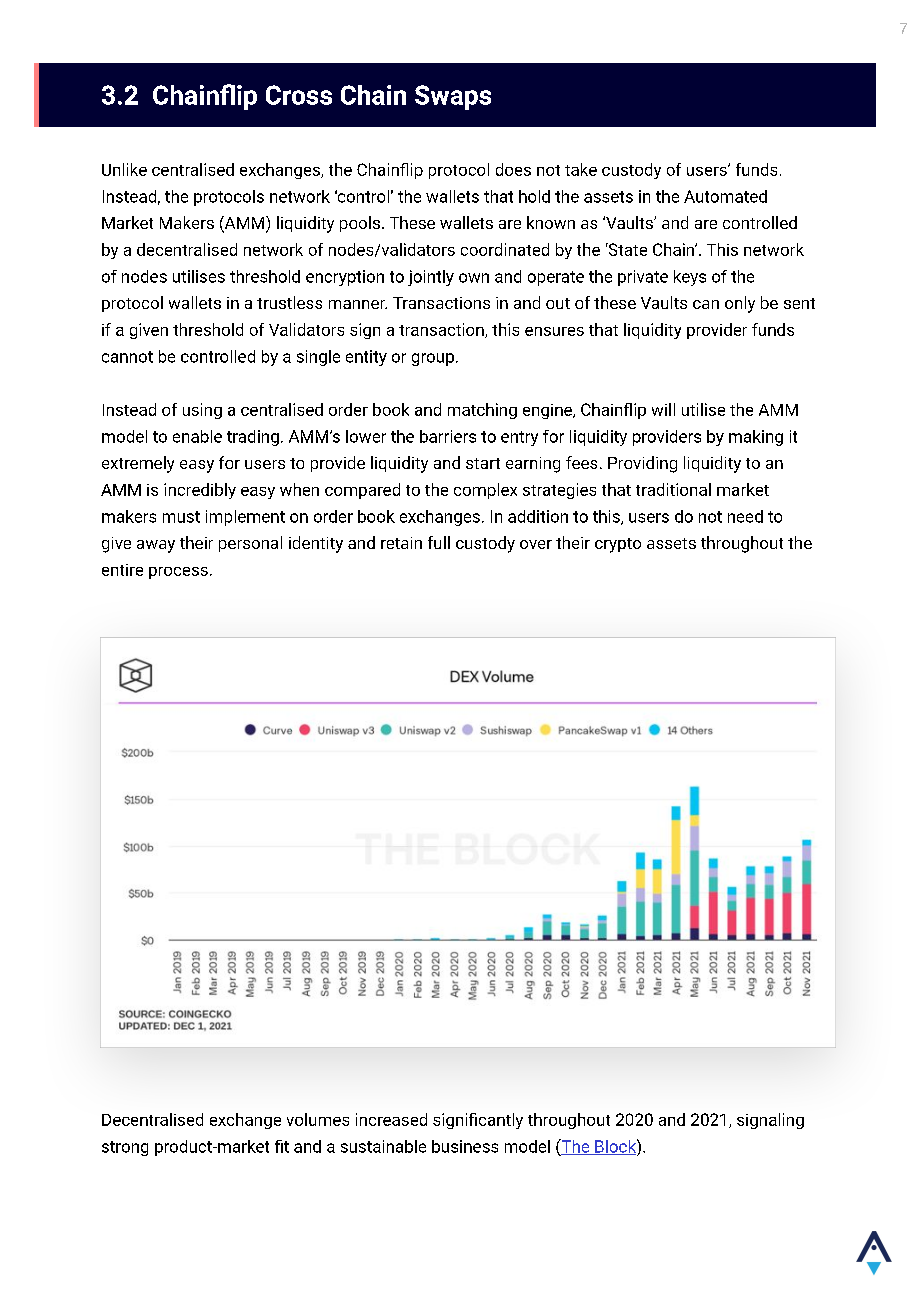  What do you see at coordinates (391, 1119) in the screenshot?
I see `increased` at bounding box center [391, 1119].
